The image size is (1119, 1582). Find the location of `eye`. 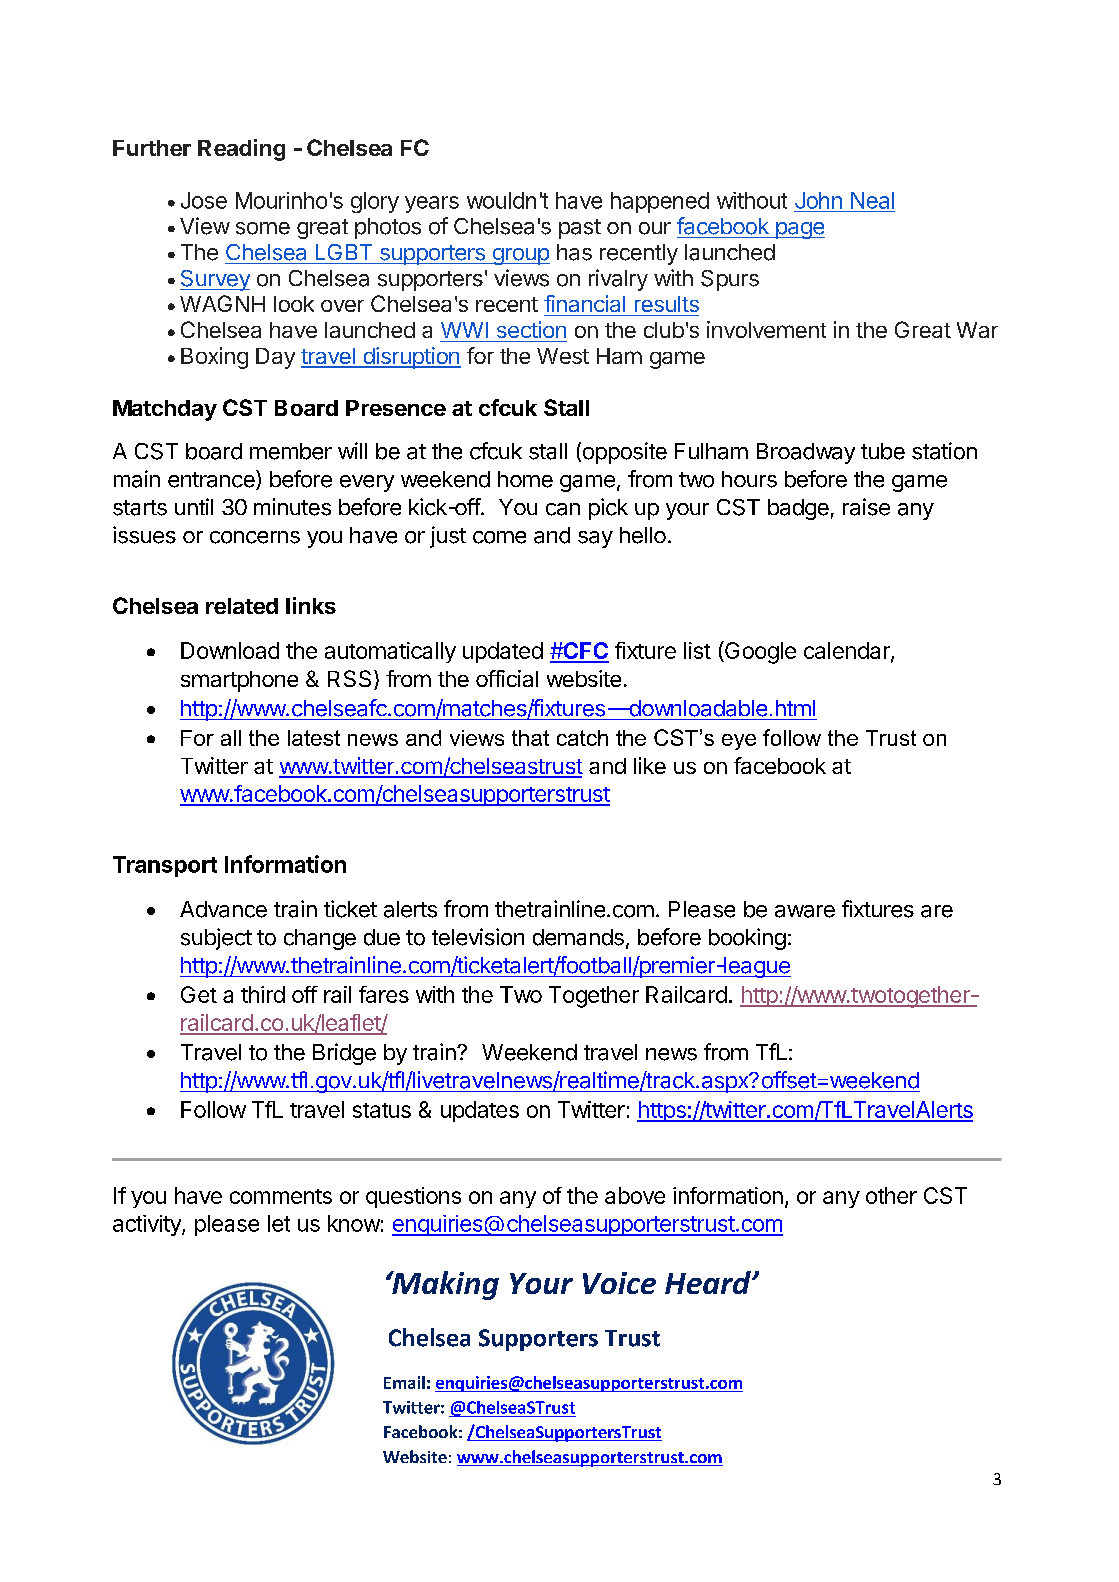

eye is located at coordinates (739, 742).
